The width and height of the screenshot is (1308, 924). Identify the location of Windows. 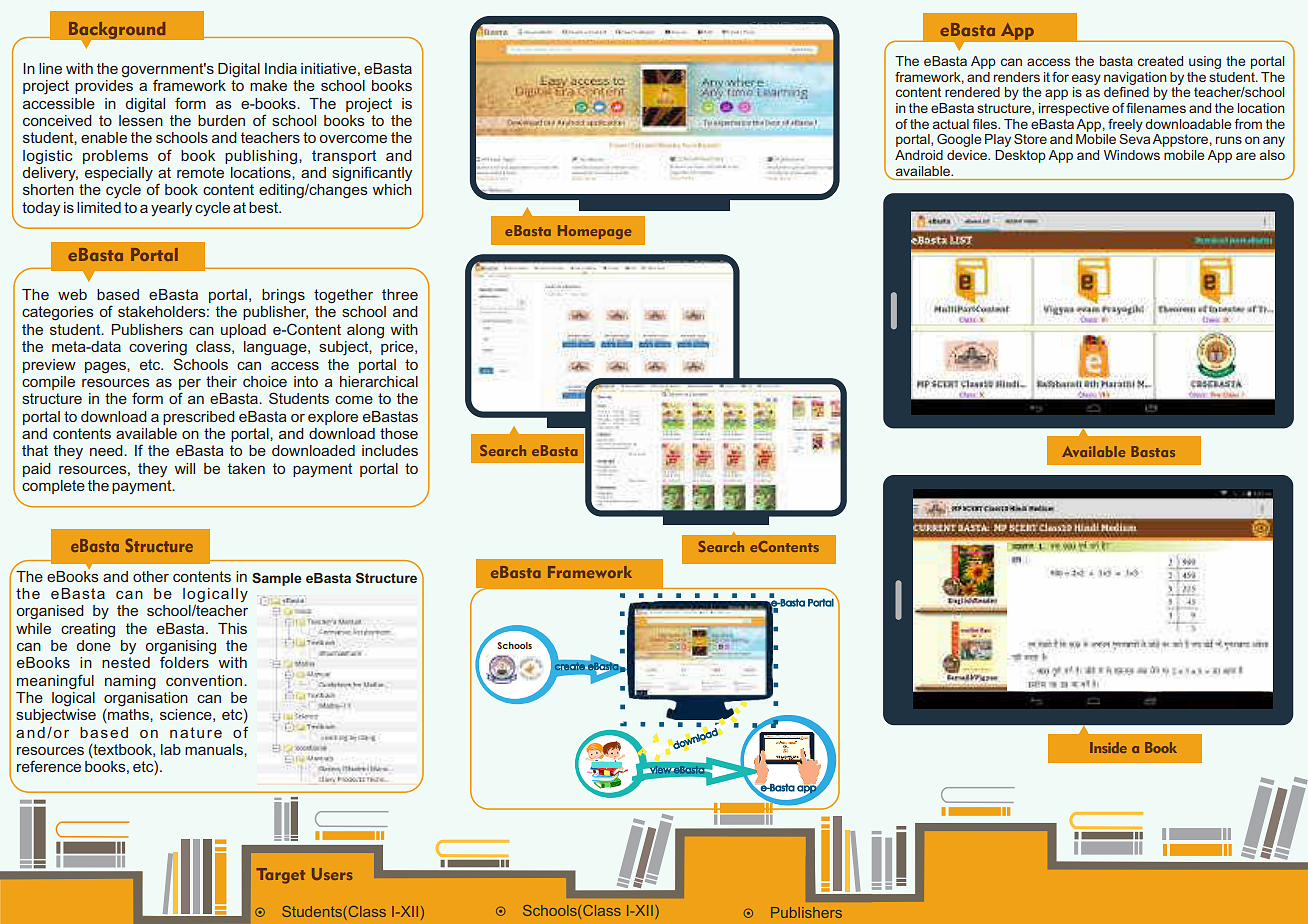
(1132, 155).
